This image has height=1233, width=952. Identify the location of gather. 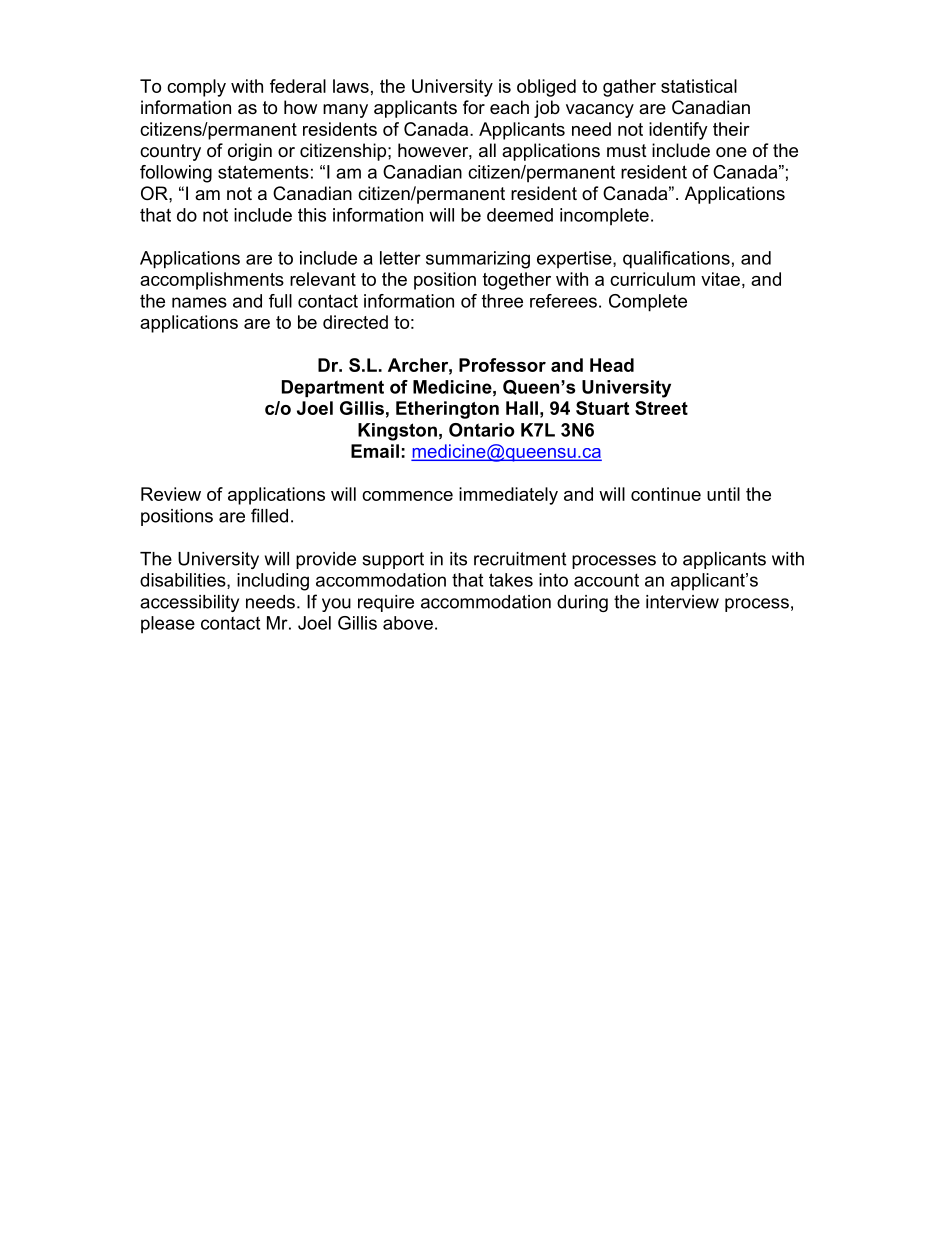
(629, 88).
